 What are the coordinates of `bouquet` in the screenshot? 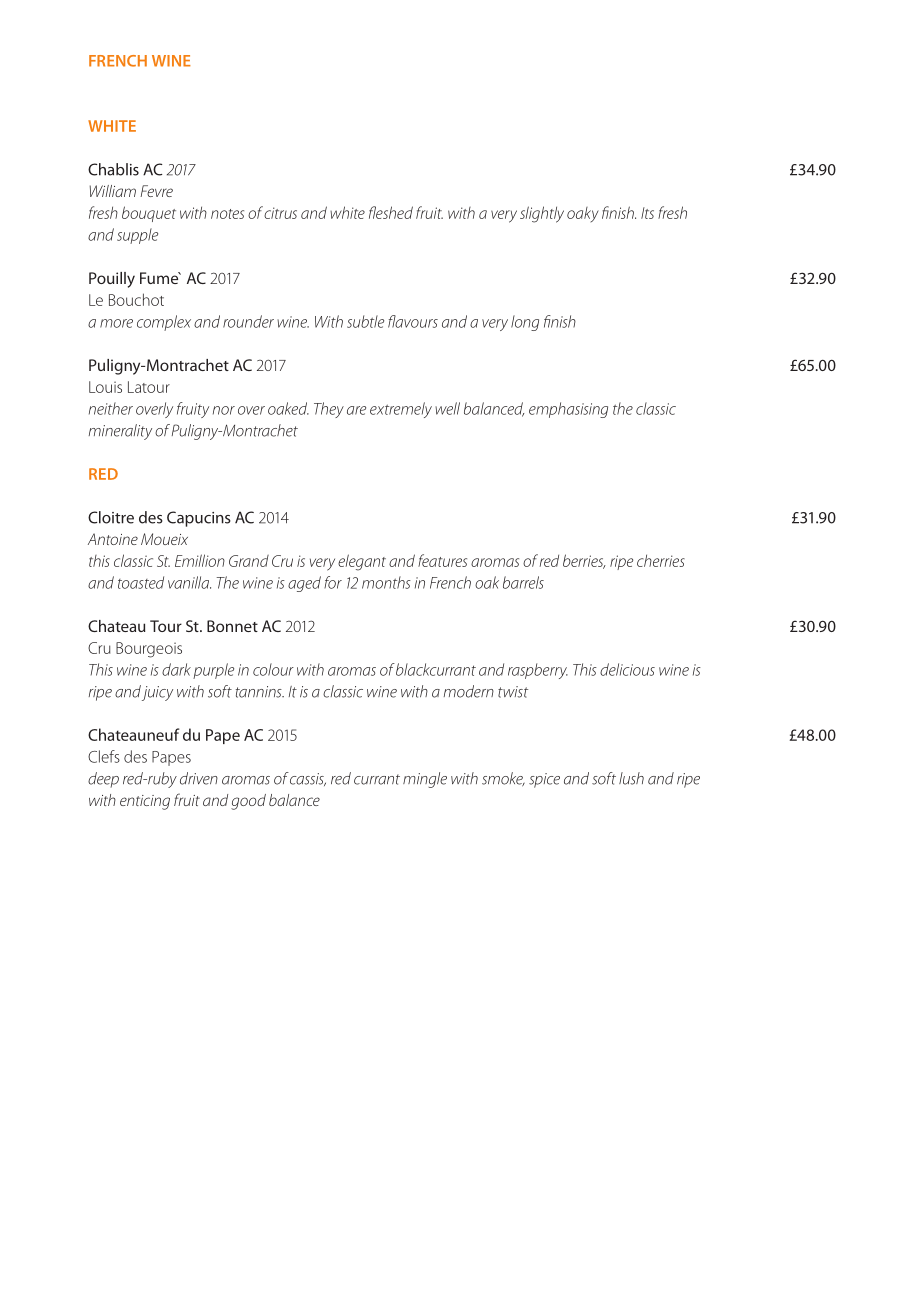 It's located at (149, 214).
